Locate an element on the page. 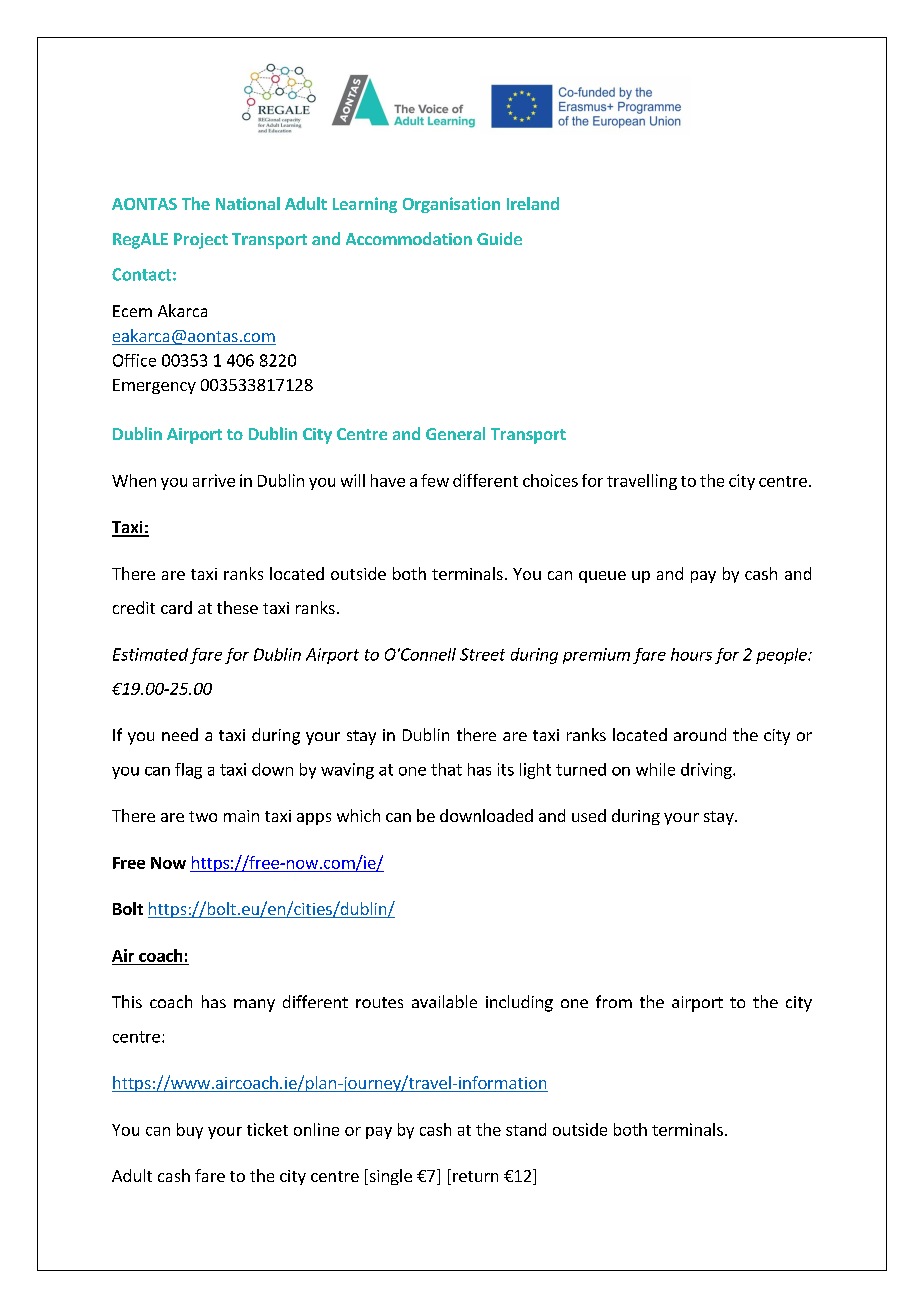 The width and height of the page is (924, 1308). queue is located at coordinates (602, 577).
